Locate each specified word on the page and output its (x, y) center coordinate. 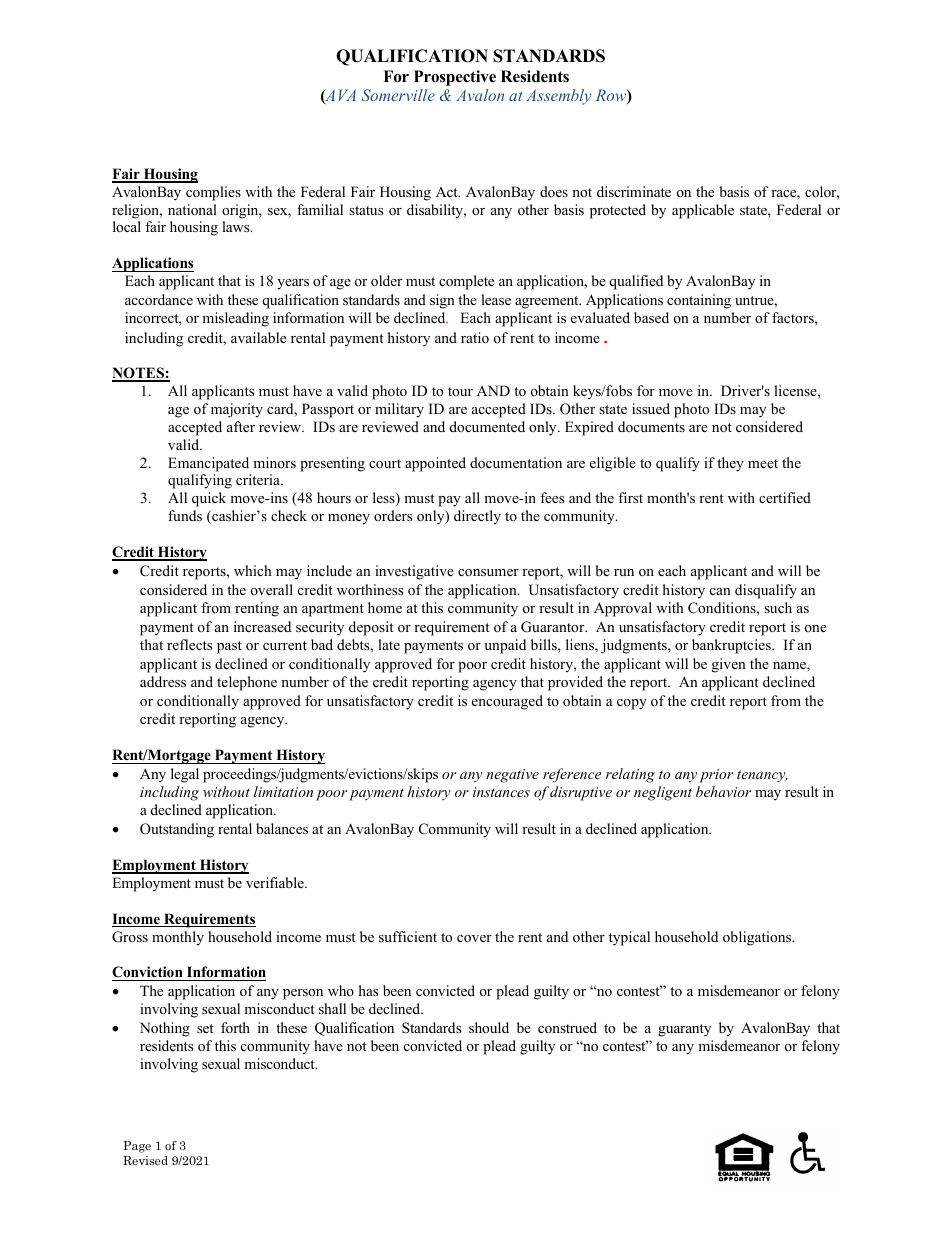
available (258, 337)
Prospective (455, 78)
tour (460, 391)
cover (474, 938)
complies (213, 193)
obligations (758, 938)
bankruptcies (732, 646)
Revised (145, 1160)
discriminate (634, 191)
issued (651, 408)
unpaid (505, 646)
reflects (189, 644)
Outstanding (177, 830)
